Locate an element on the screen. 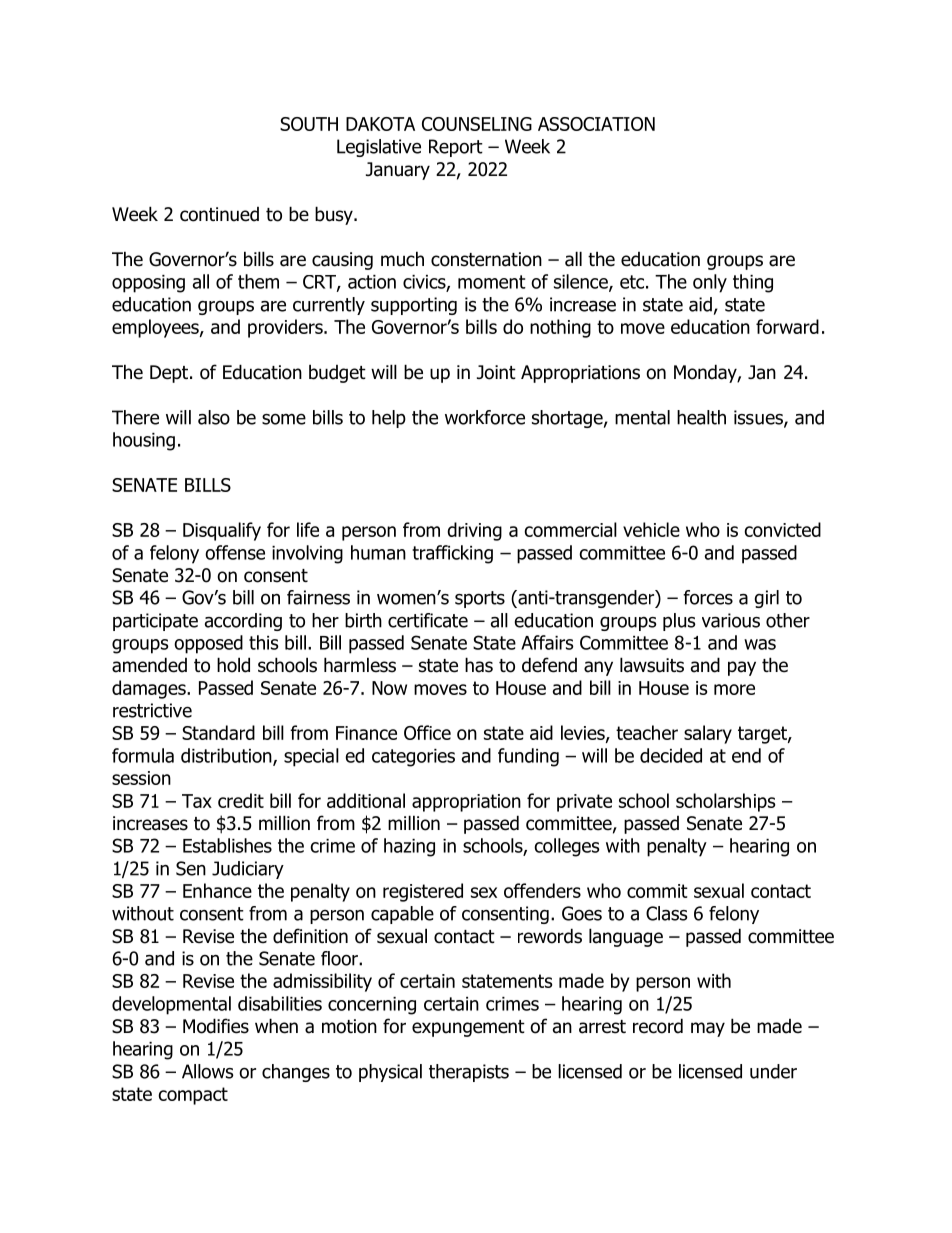 The width and height of the screenshot is (952, 1233). Report is located at coordinates (456, 148).
